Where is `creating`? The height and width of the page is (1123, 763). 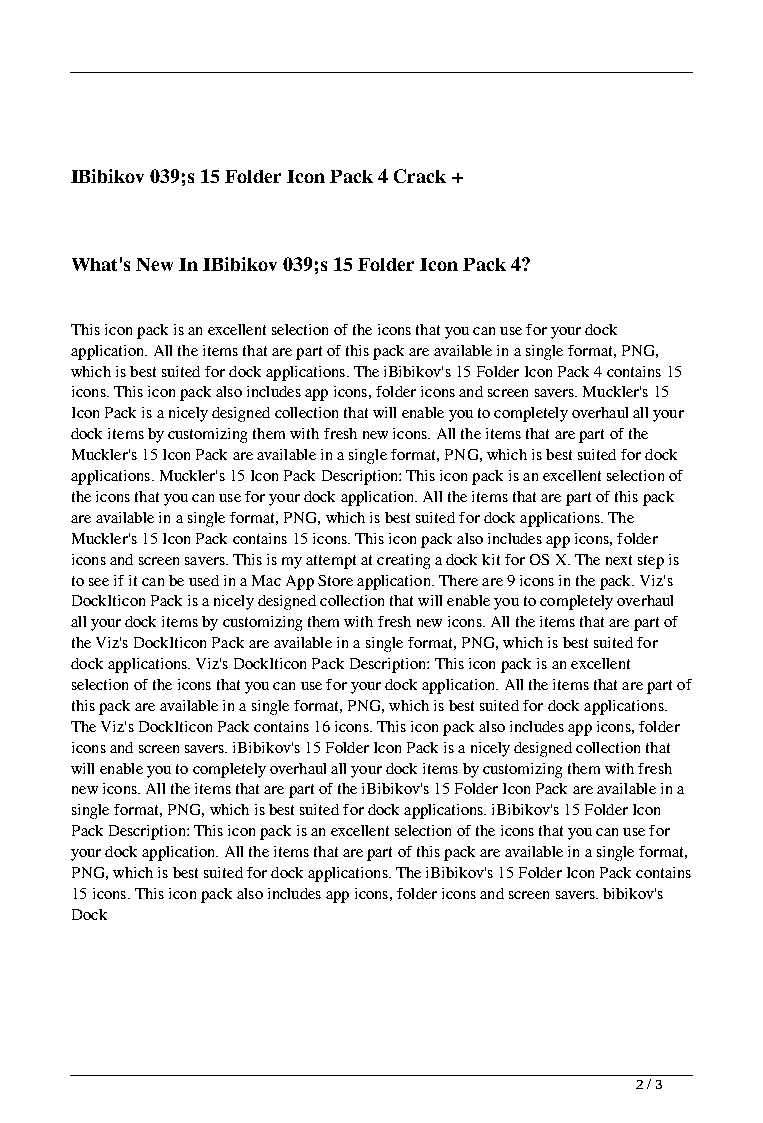 creating is located at coordinates (403, 561).
